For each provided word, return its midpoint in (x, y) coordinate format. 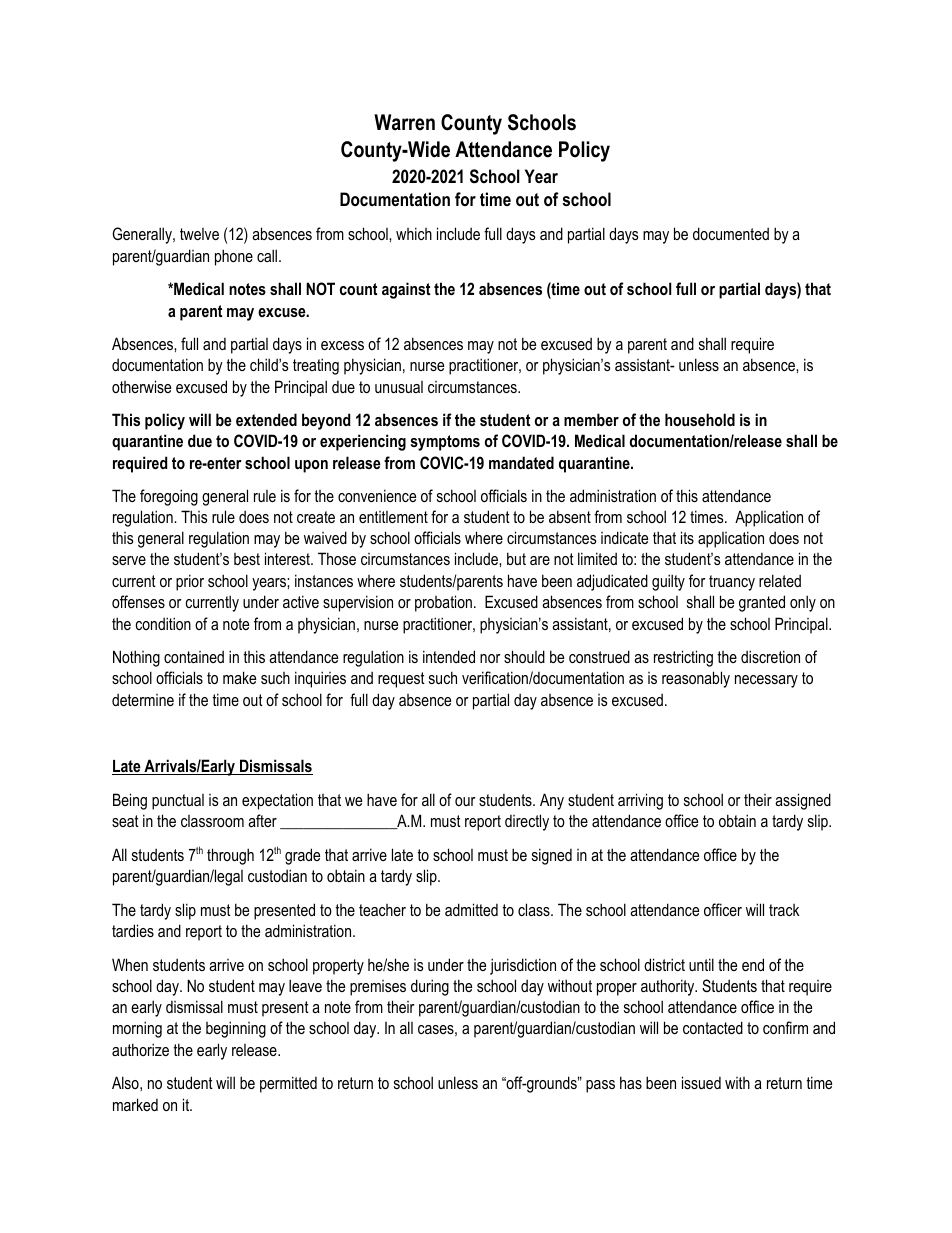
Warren (404, 122)
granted (762, 603)
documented (731, 233)
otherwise (141, 386)
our (465, 801)
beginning (236, 1029)
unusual (399, 387)
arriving (640, 801)
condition (163, 623)
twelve (199, 234)
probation (443, 603)
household (700, 419)
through (230, 856)
